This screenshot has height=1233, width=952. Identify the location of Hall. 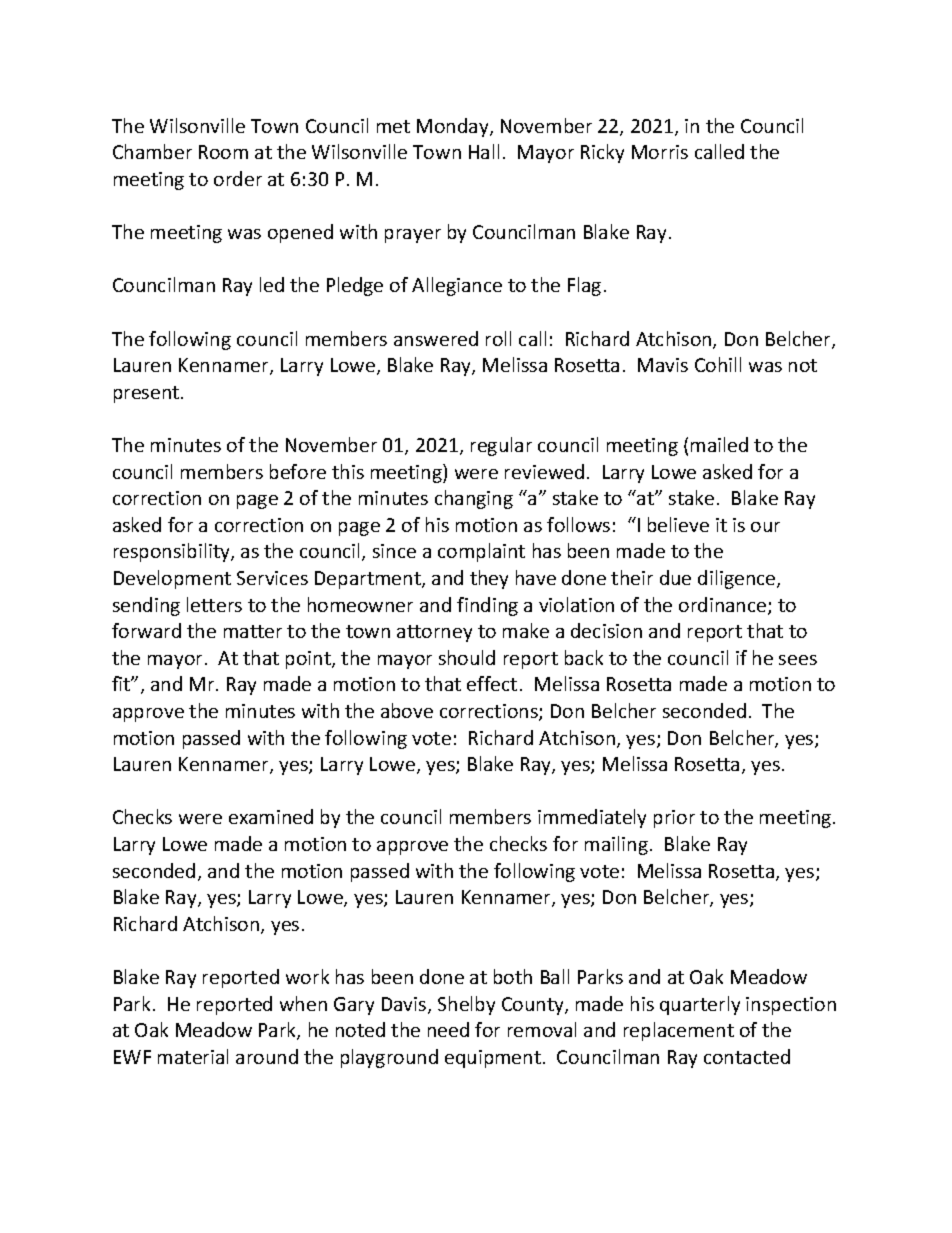
(484, 151).
